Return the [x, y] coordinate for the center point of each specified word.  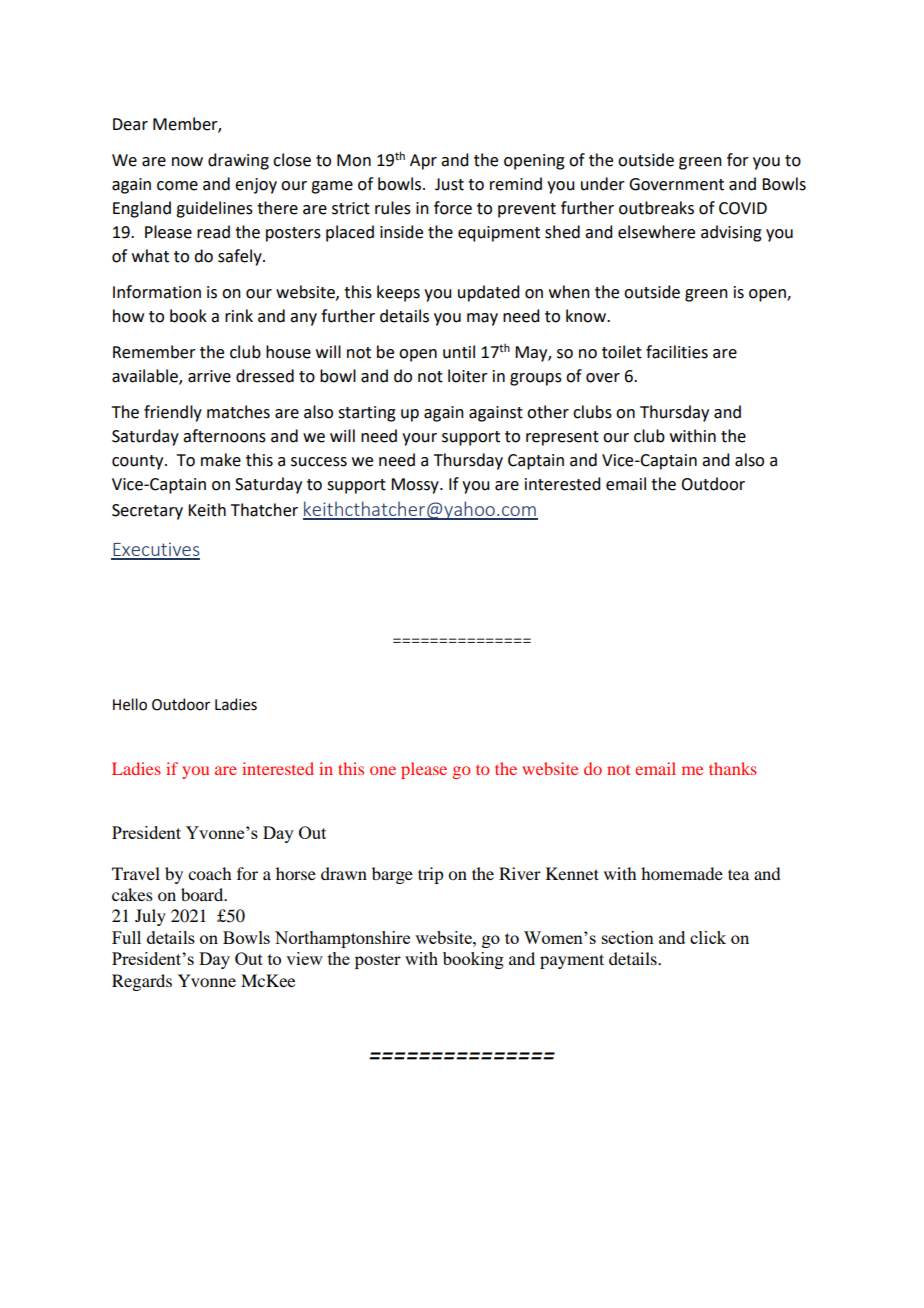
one [383, 770]
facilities [677, 352]
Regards [142, 982]
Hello [130, 704]
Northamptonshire [342, 939]
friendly [173, 413]
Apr [423, 162]
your [419, 439]
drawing [238, 161]
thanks [733, 768]
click [708, 937]
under [603, 184]
